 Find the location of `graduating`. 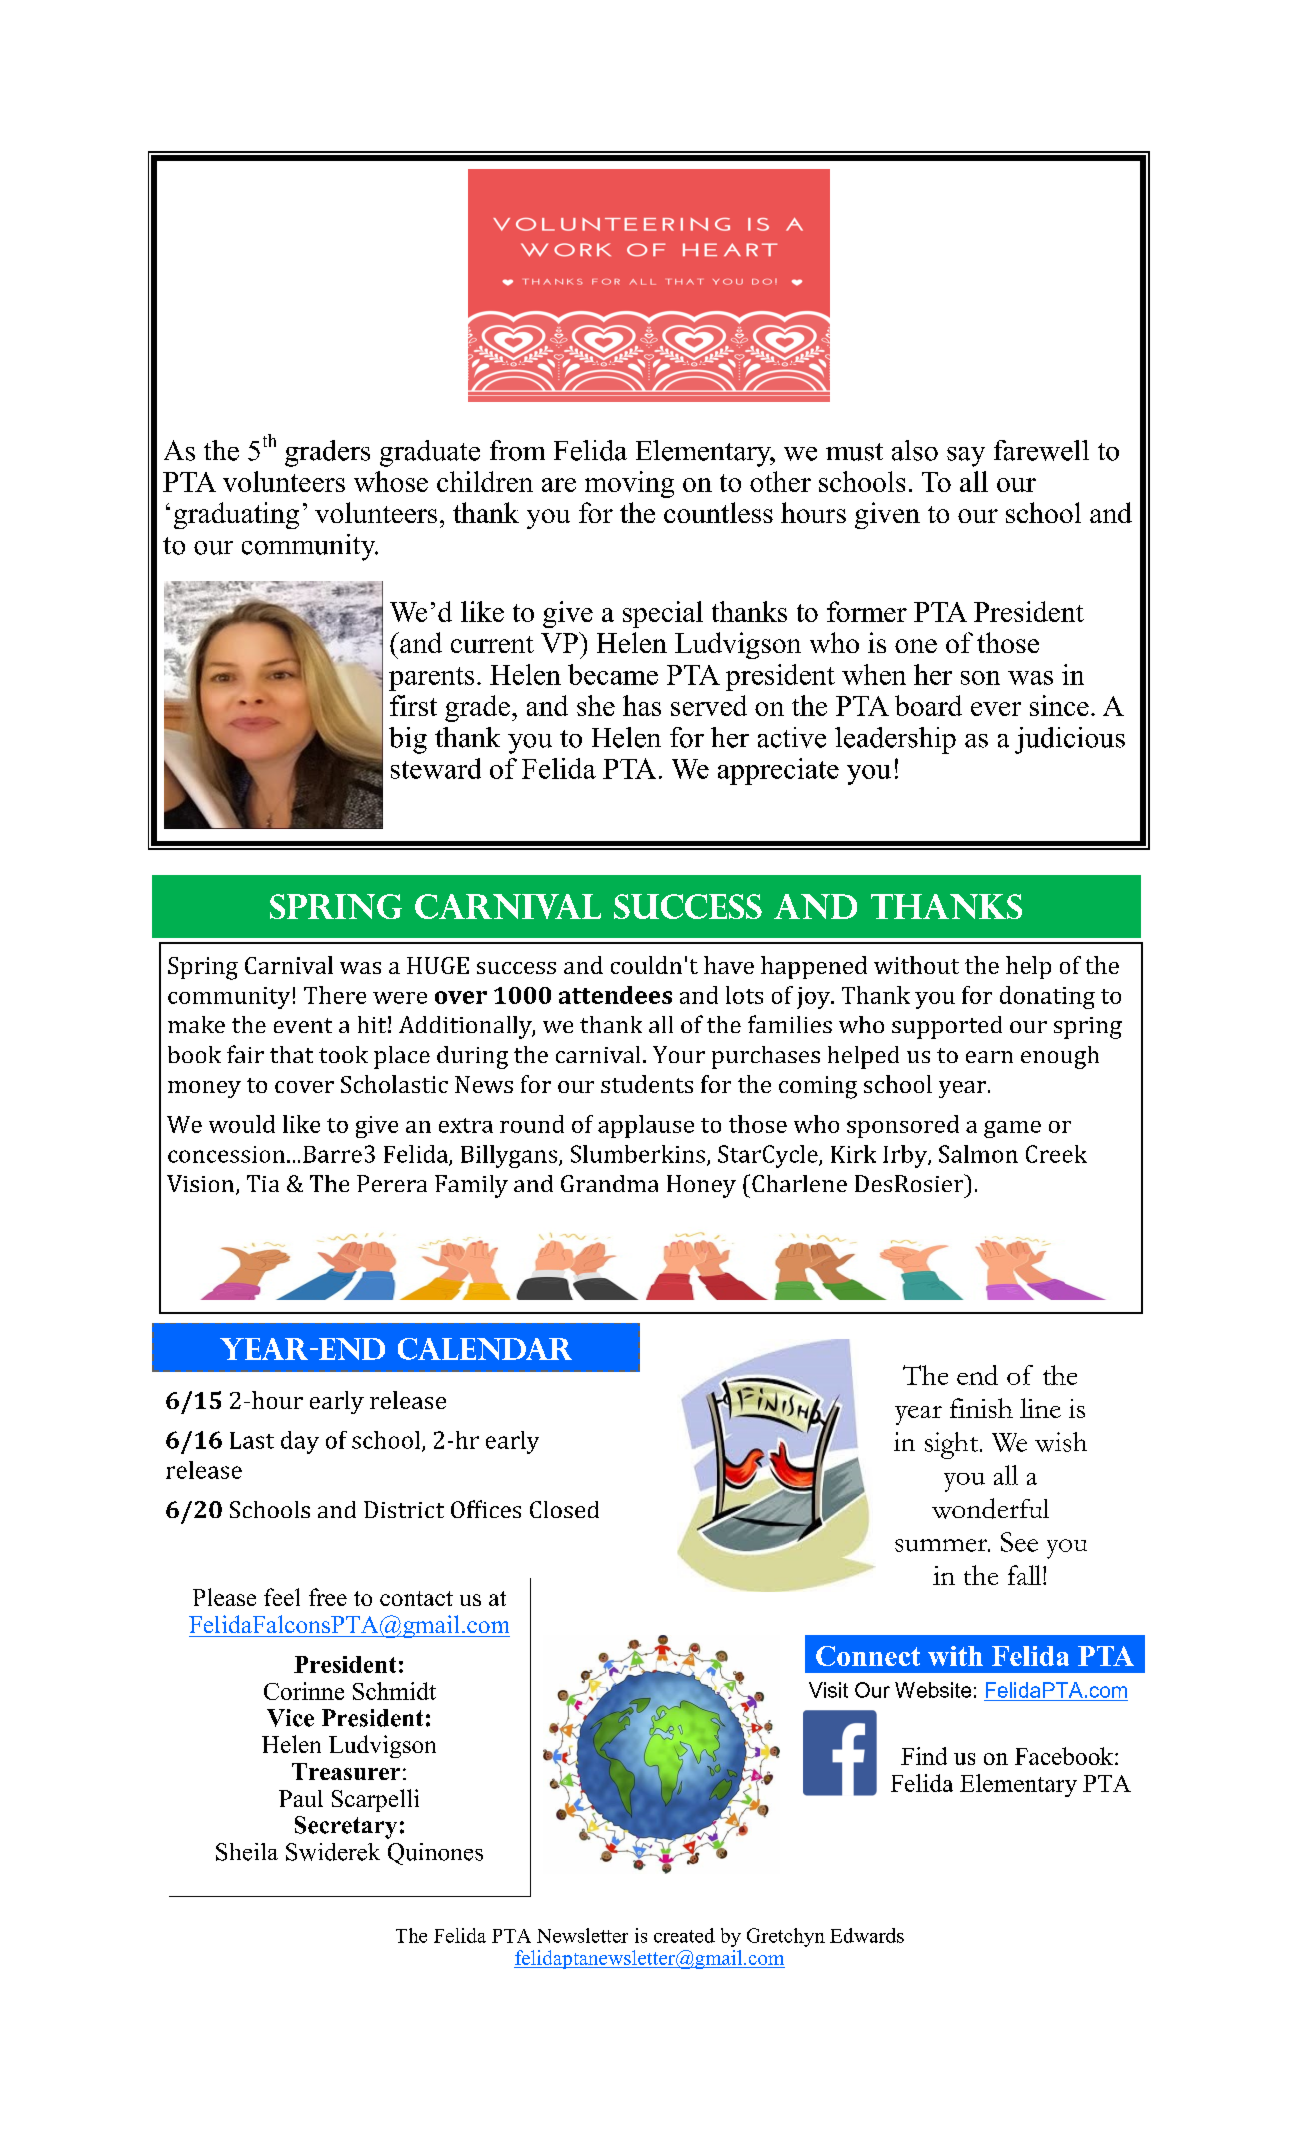

graduating is located at coordinates (236, 515).
